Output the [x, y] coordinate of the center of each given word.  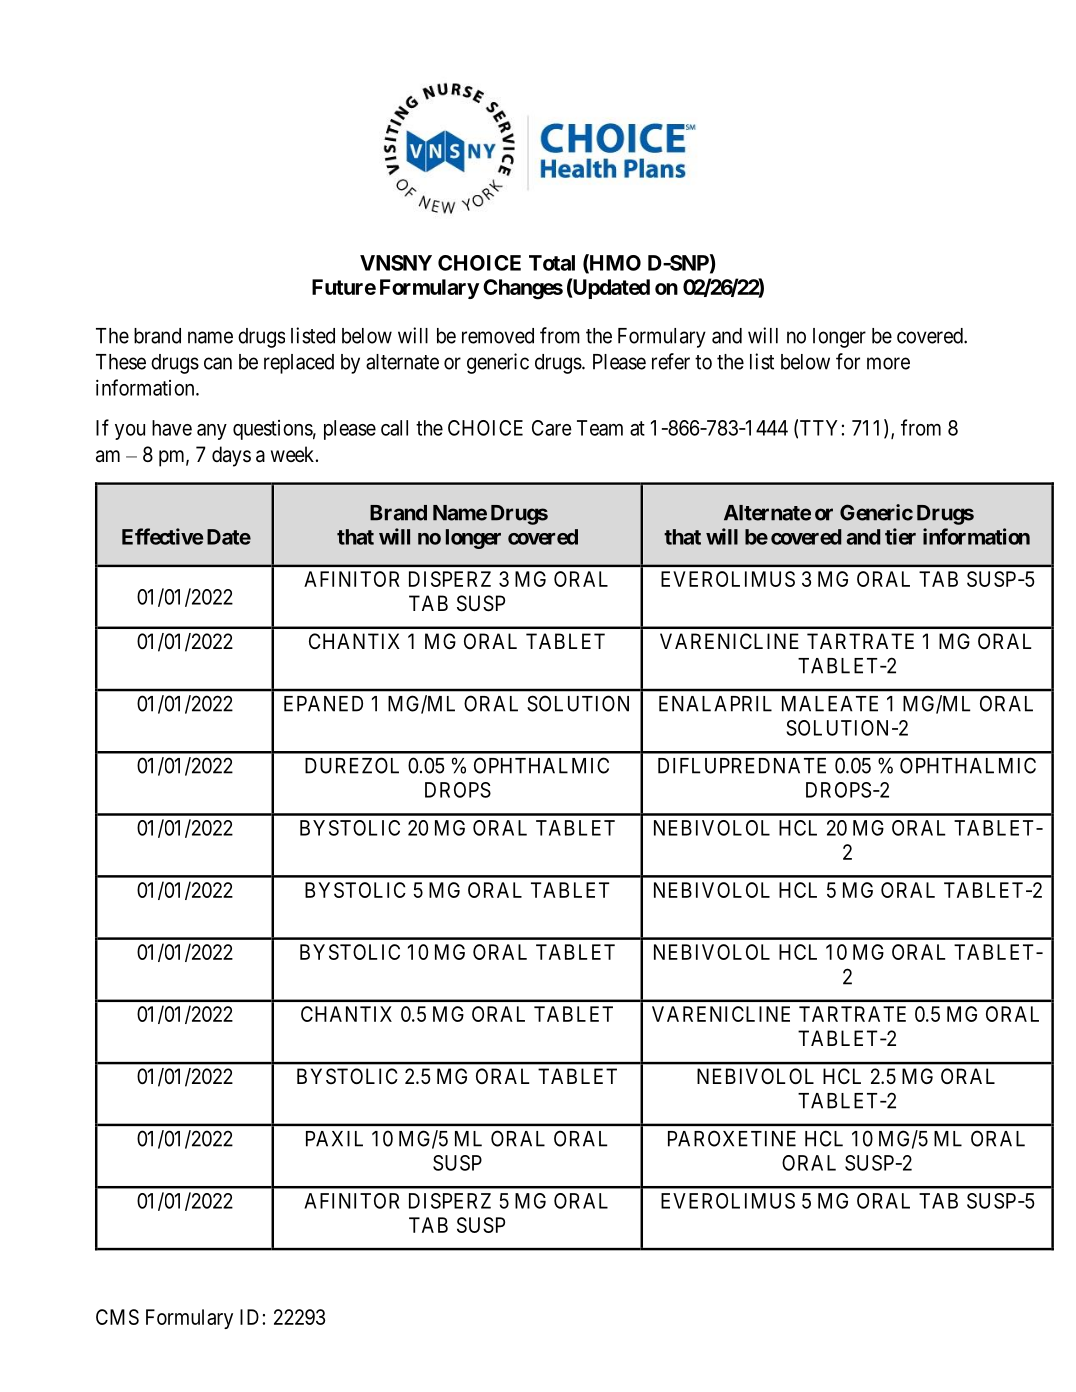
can [218, 363]
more [888, 363]
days [231, 456]
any [212, 432]
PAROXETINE [732, 1138]
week [294, 454]
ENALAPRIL [715, 704]
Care [552, 428]
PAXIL [334, 1139]
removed [498, 336]
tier [900, 536]
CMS [117, 1317]
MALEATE [830, 704]
